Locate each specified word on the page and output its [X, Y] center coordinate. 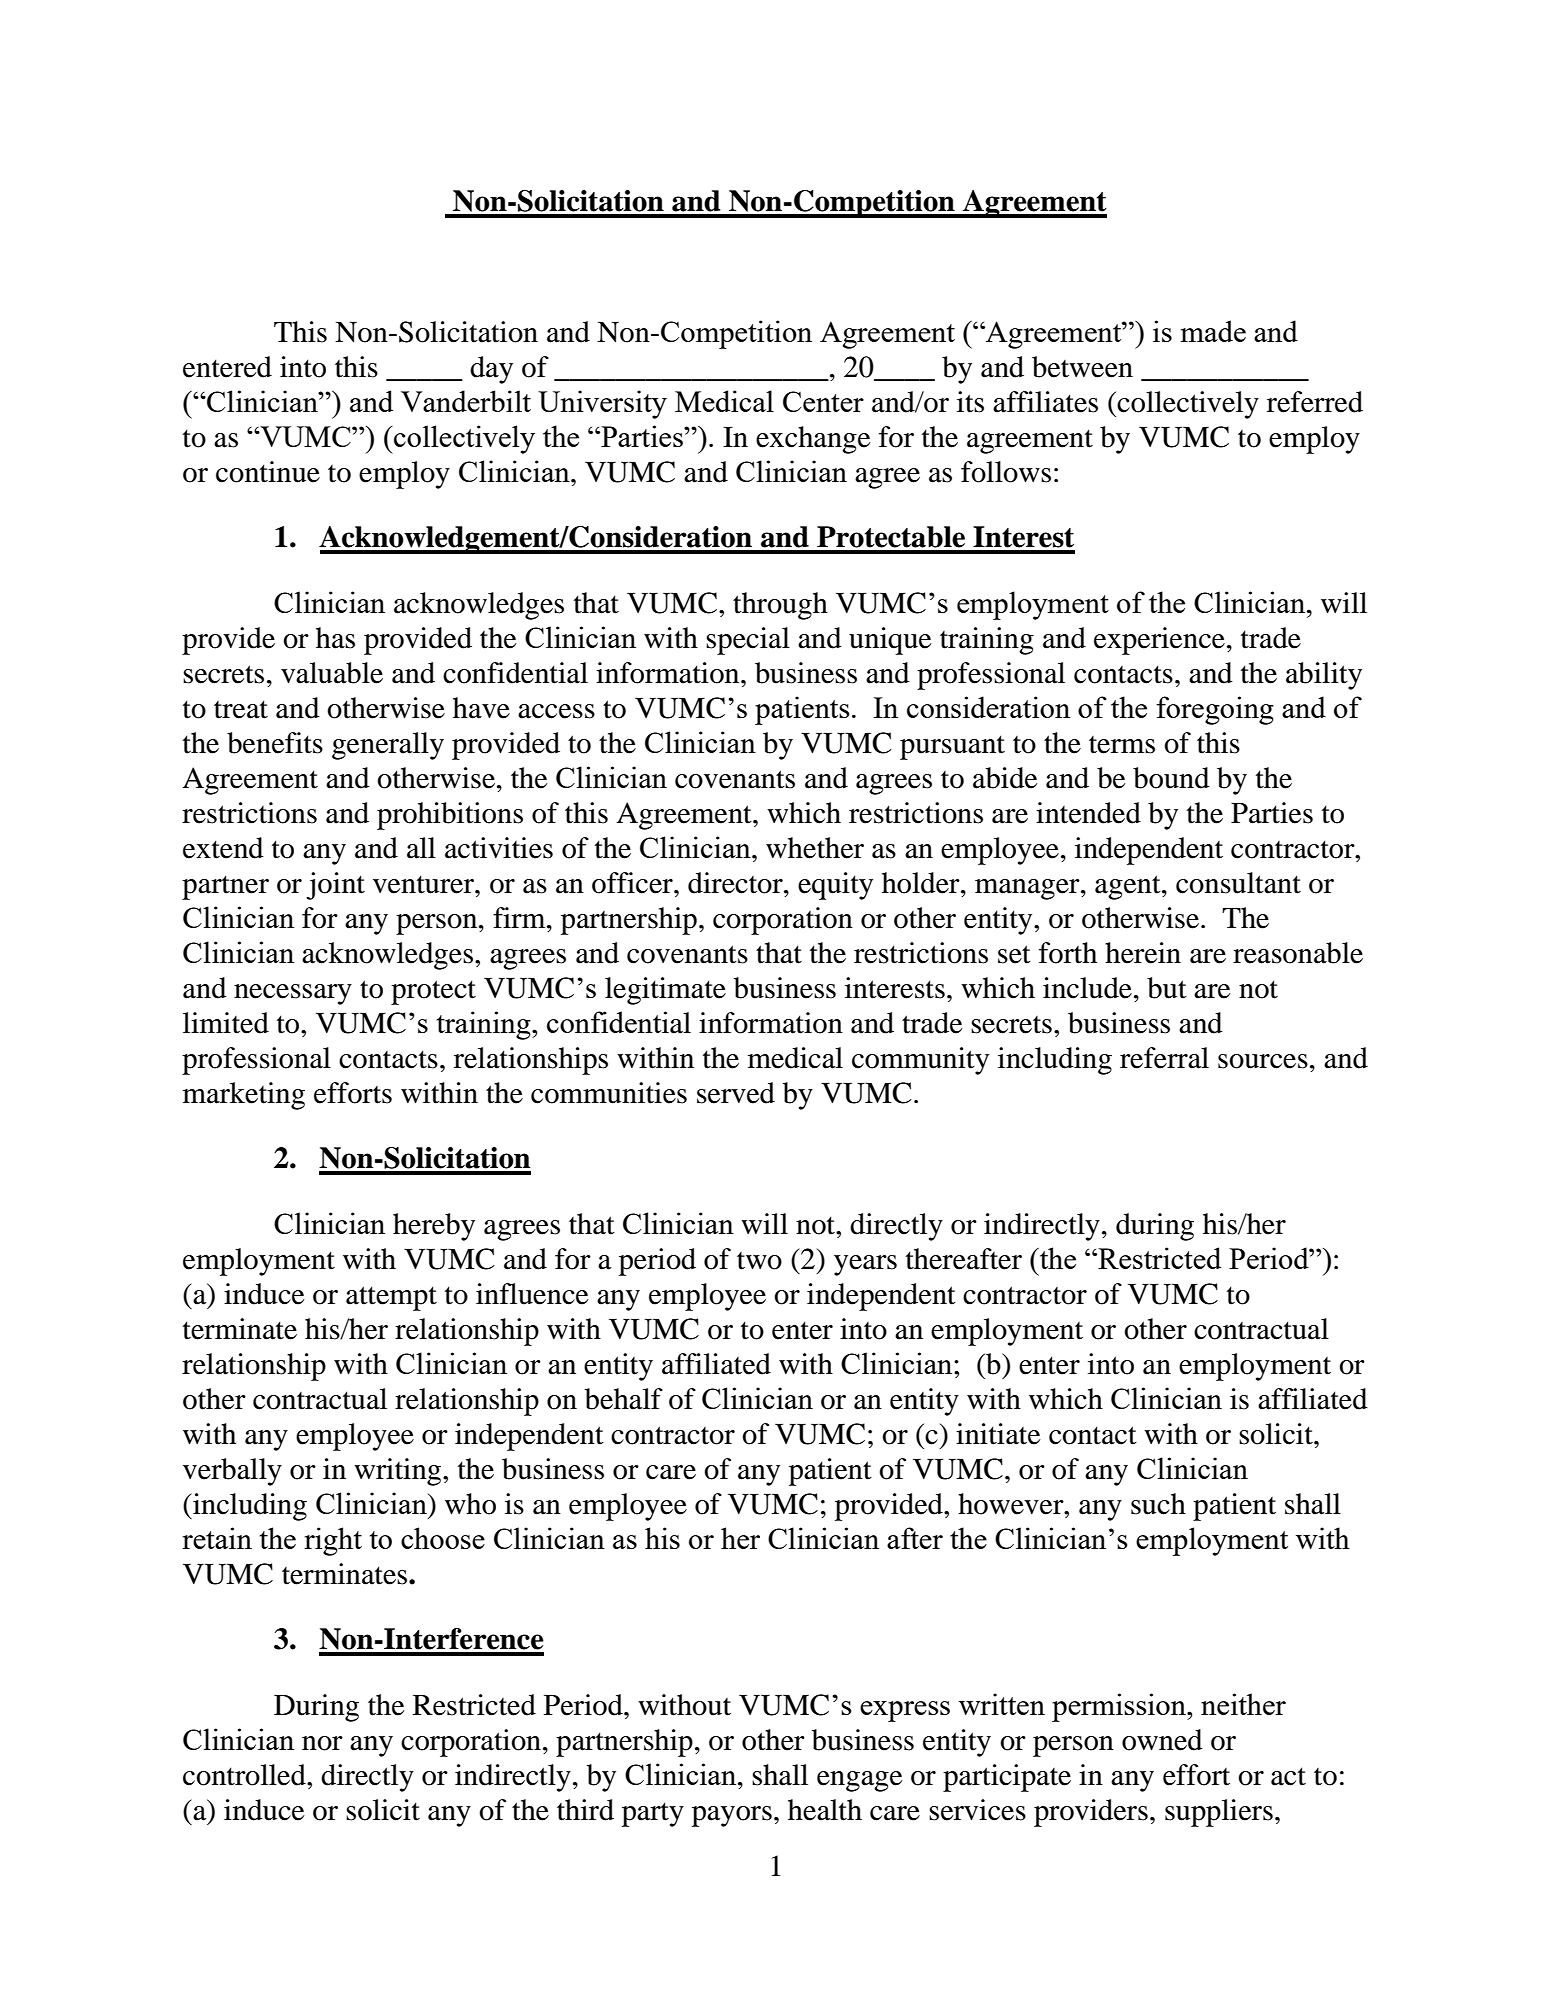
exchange [813, 440]
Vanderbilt [466, 401]
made [1213, 331]
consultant [1238, 883]
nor [322, 1743]
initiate [998, 1434]
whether [815, 848]
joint [336, 886]
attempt [391, 1298]
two [759, 1261]
